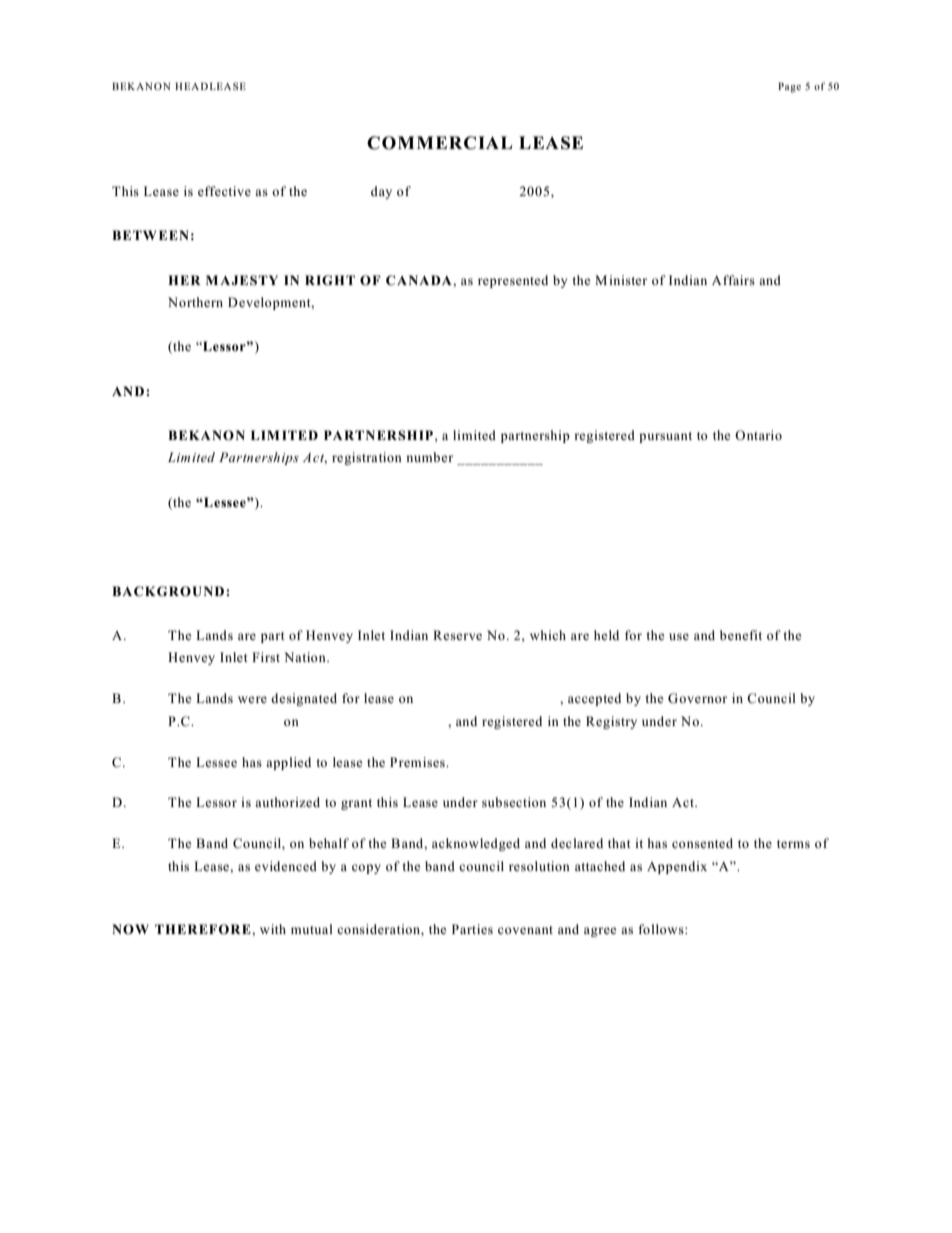 This screenshot has width=952, height=1233. What do you see at coordinates (741, 635) in the screenshot?
I see `benefit` at bounding box center [741, 635].
